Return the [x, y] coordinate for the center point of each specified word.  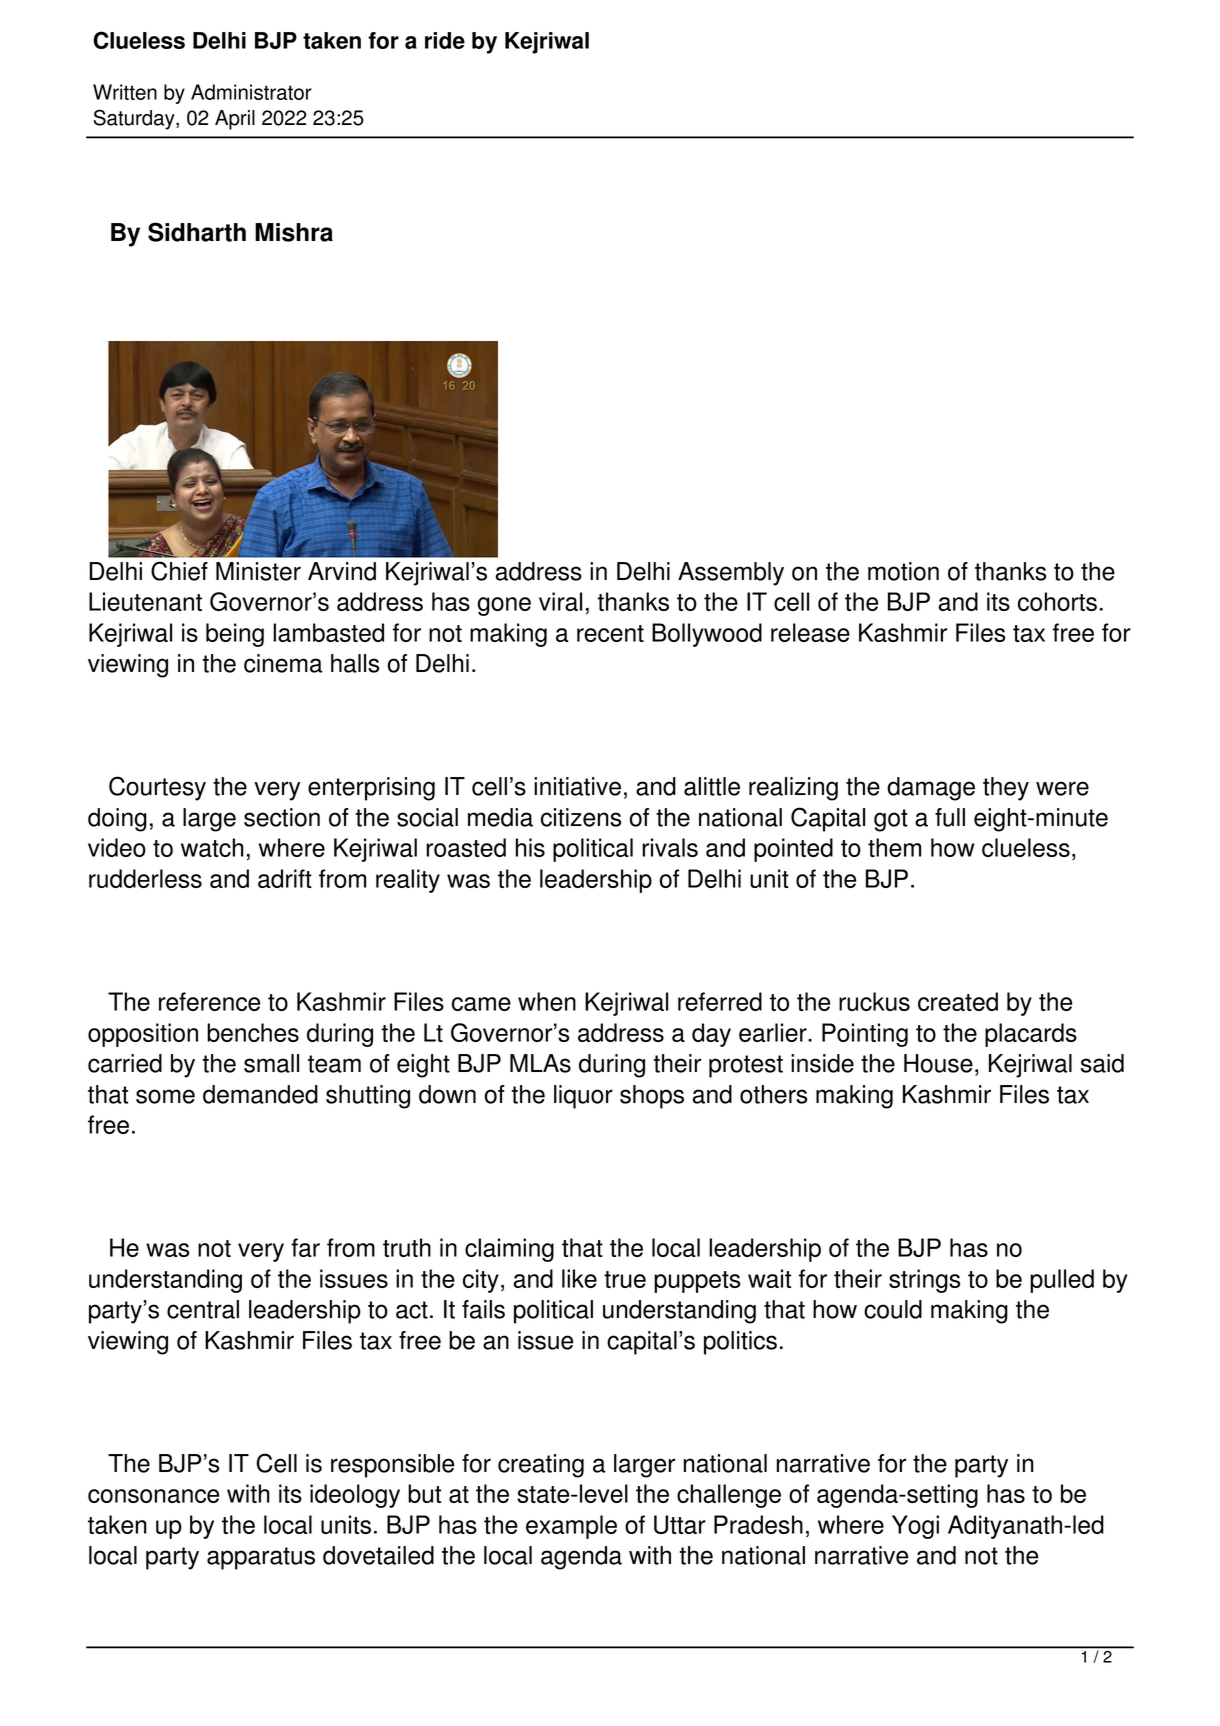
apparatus [261, 1558]
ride [445, 40]
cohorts [1057, 601]
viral [560, 601]
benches [253, 1032]
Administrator [251, 92]
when [547, 1001]
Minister [258, 571]
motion [903, 571]
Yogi [915, 1527]
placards [1031, 1035]
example [571, 1527]
